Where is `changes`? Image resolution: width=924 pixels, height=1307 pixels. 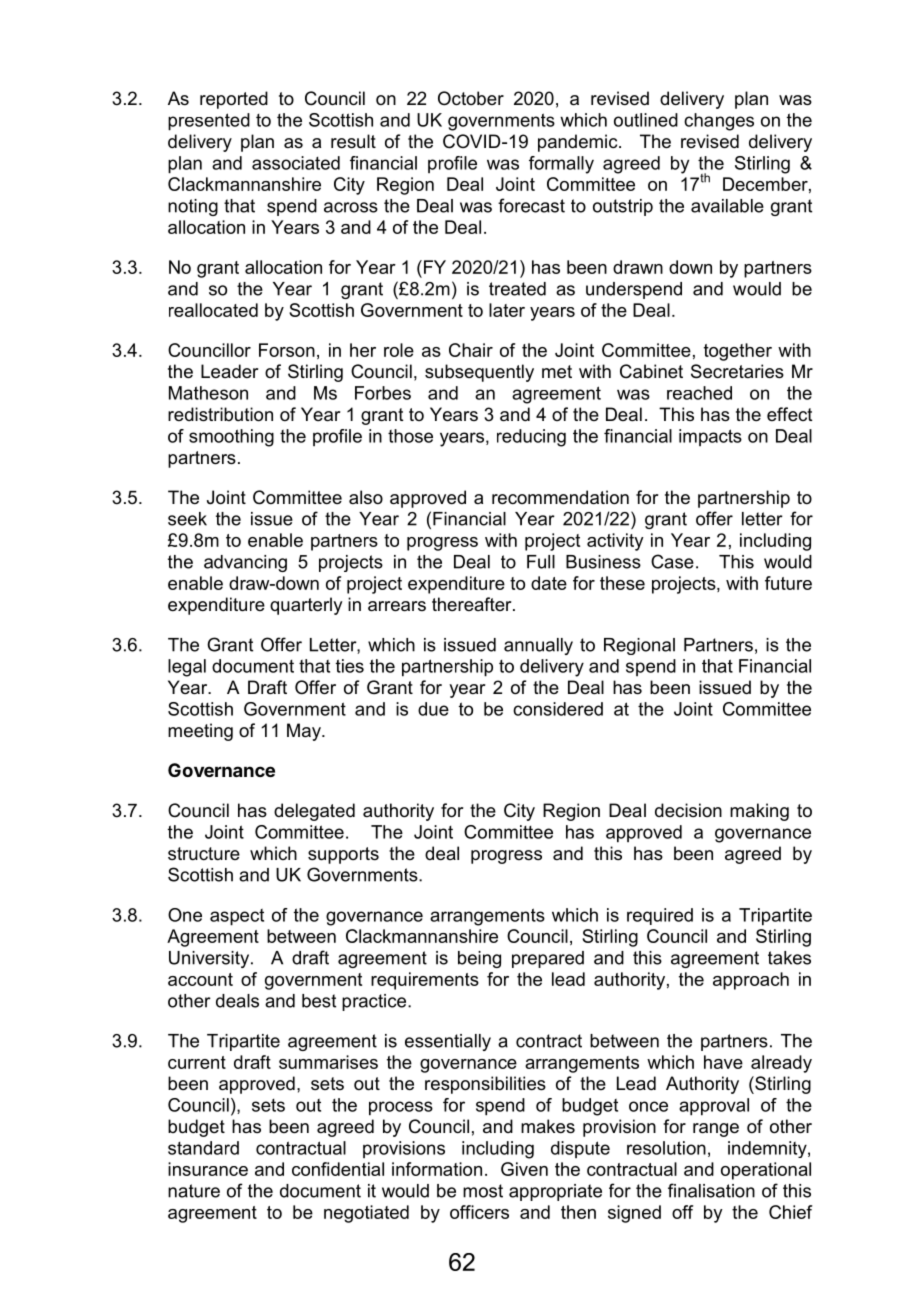
changes is located at coordinates (719, 122).
